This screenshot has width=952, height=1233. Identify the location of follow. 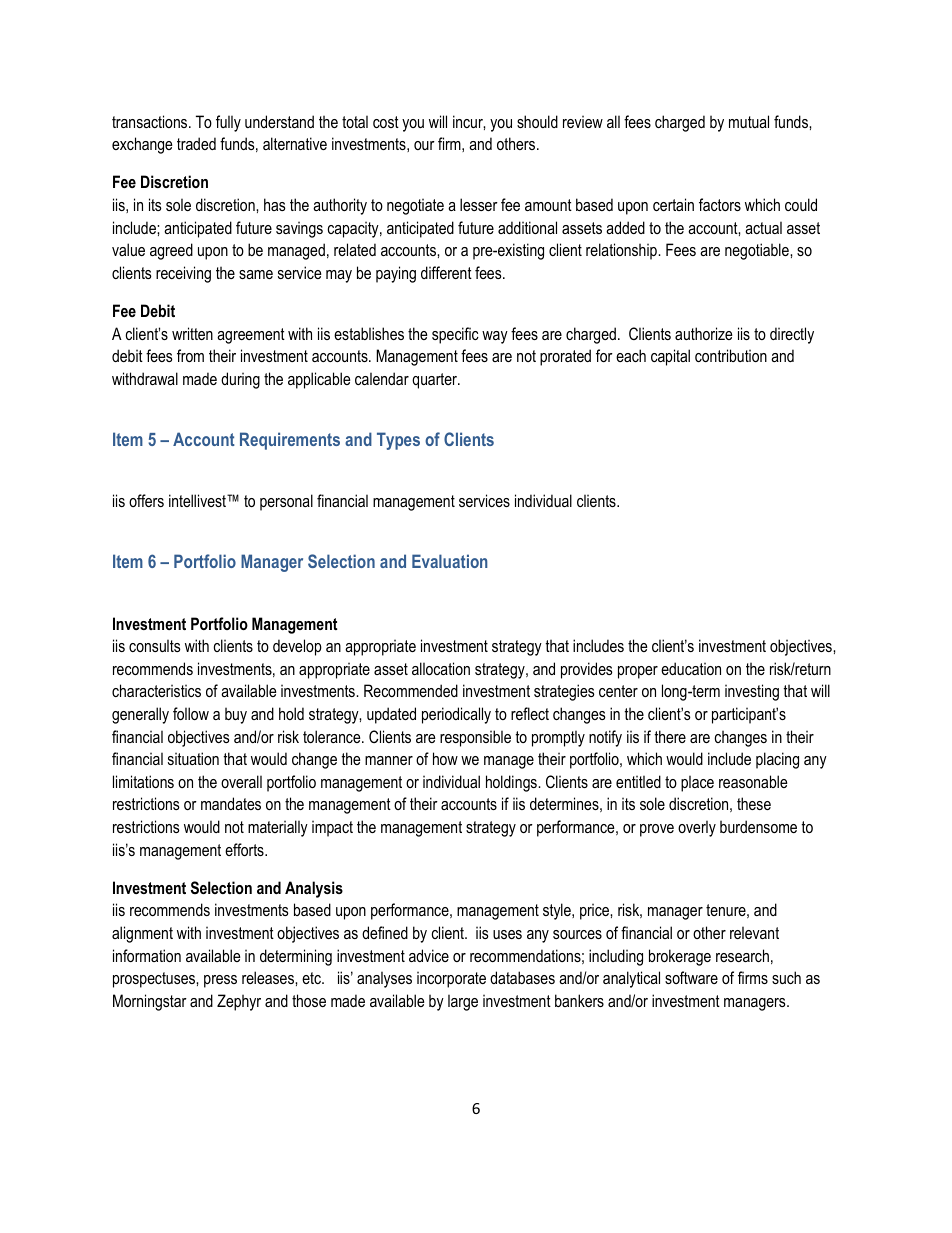
(191, 713).
